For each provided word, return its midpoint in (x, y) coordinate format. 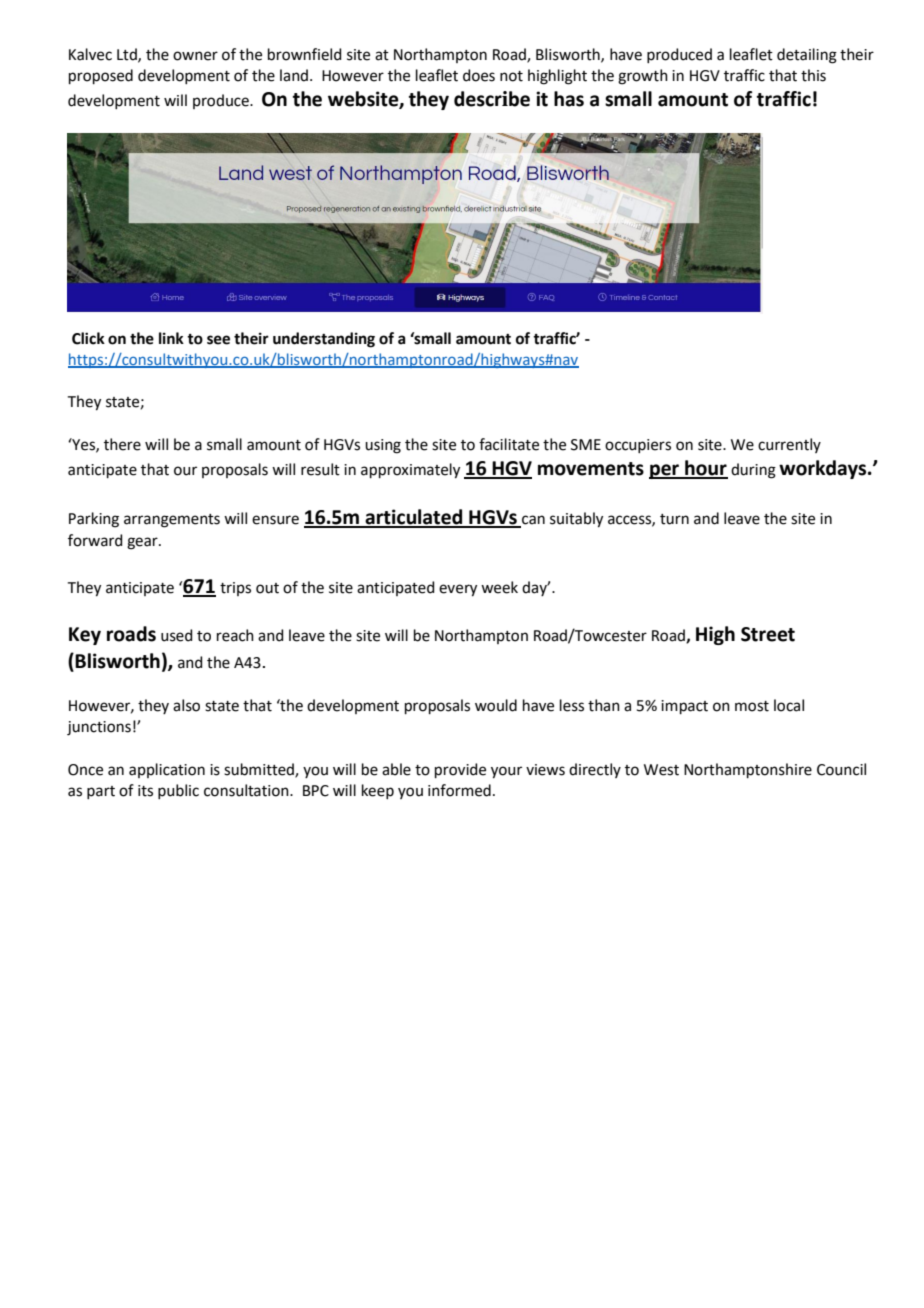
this (813, 75)
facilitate (509, 444)
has (569, 99)
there (122, 444)
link (171, 338)
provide (460, 770)
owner (195, 56)
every (458, 590)
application (167, 770)
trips (235, 589)
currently (789, 445)
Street (768, 634)
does (479, 75)
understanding (324, 340)
